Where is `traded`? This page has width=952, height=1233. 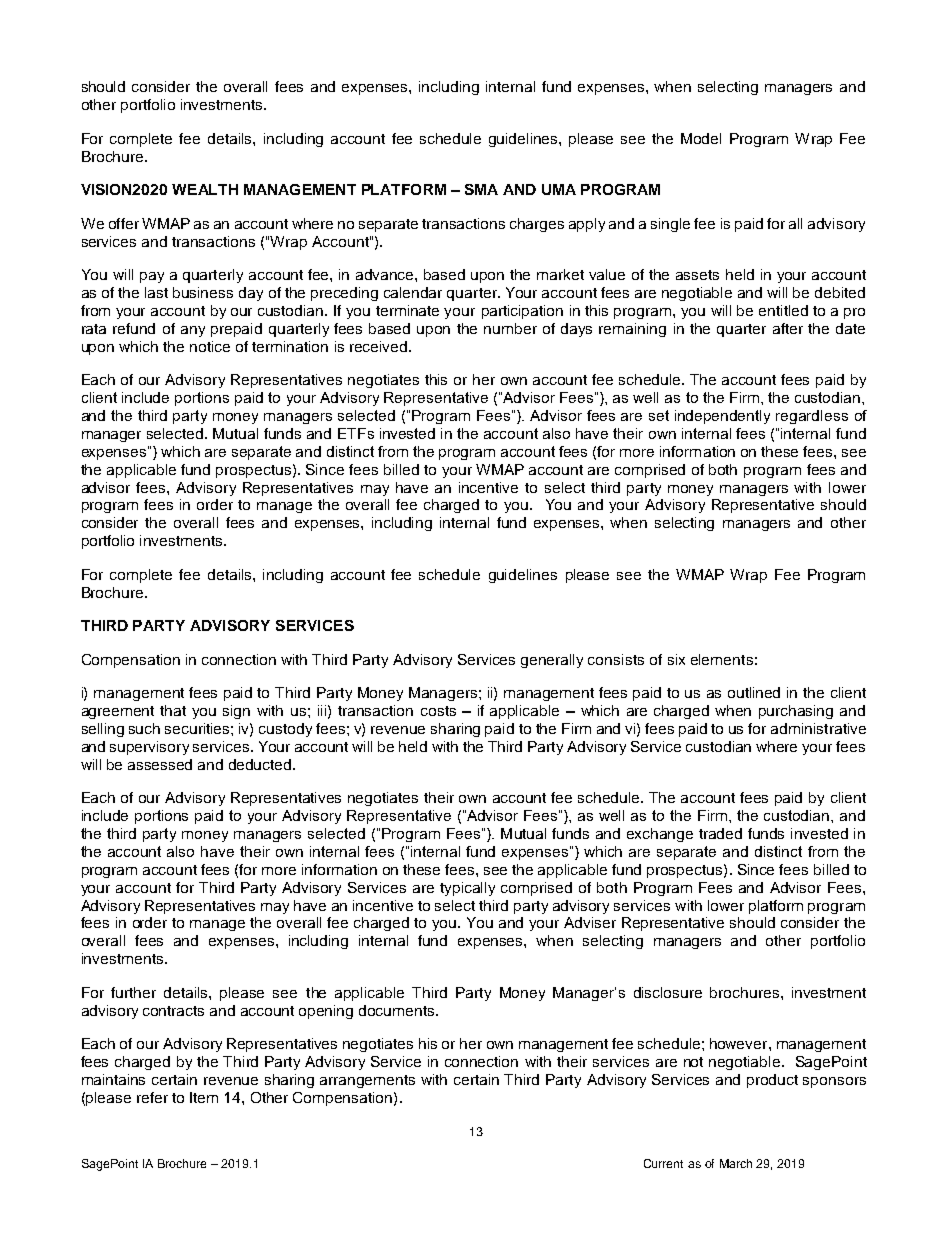 traded is located at coordinates (720, 833).
